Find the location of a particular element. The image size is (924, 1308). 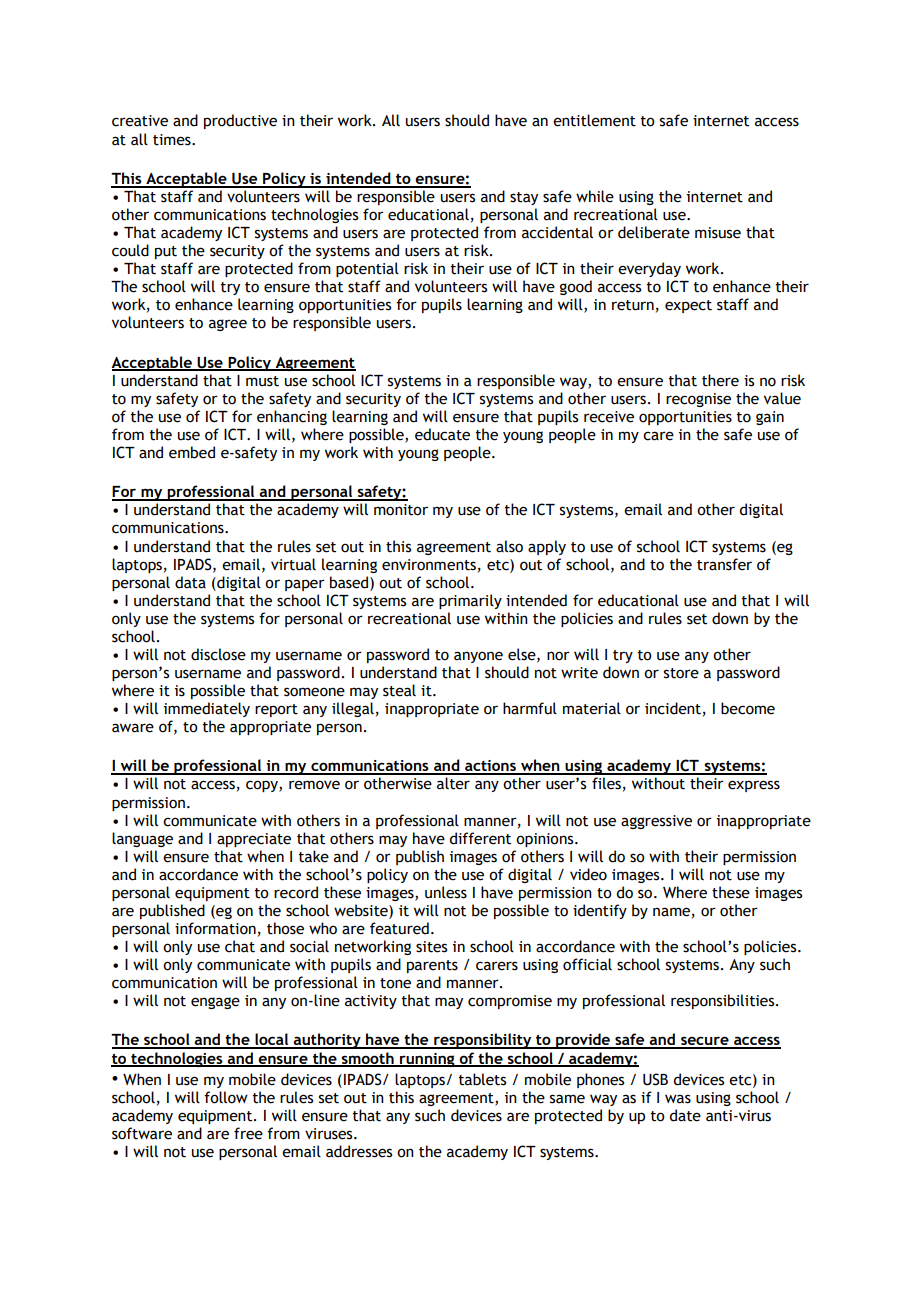

educate is located at coordinates (442, 434).
